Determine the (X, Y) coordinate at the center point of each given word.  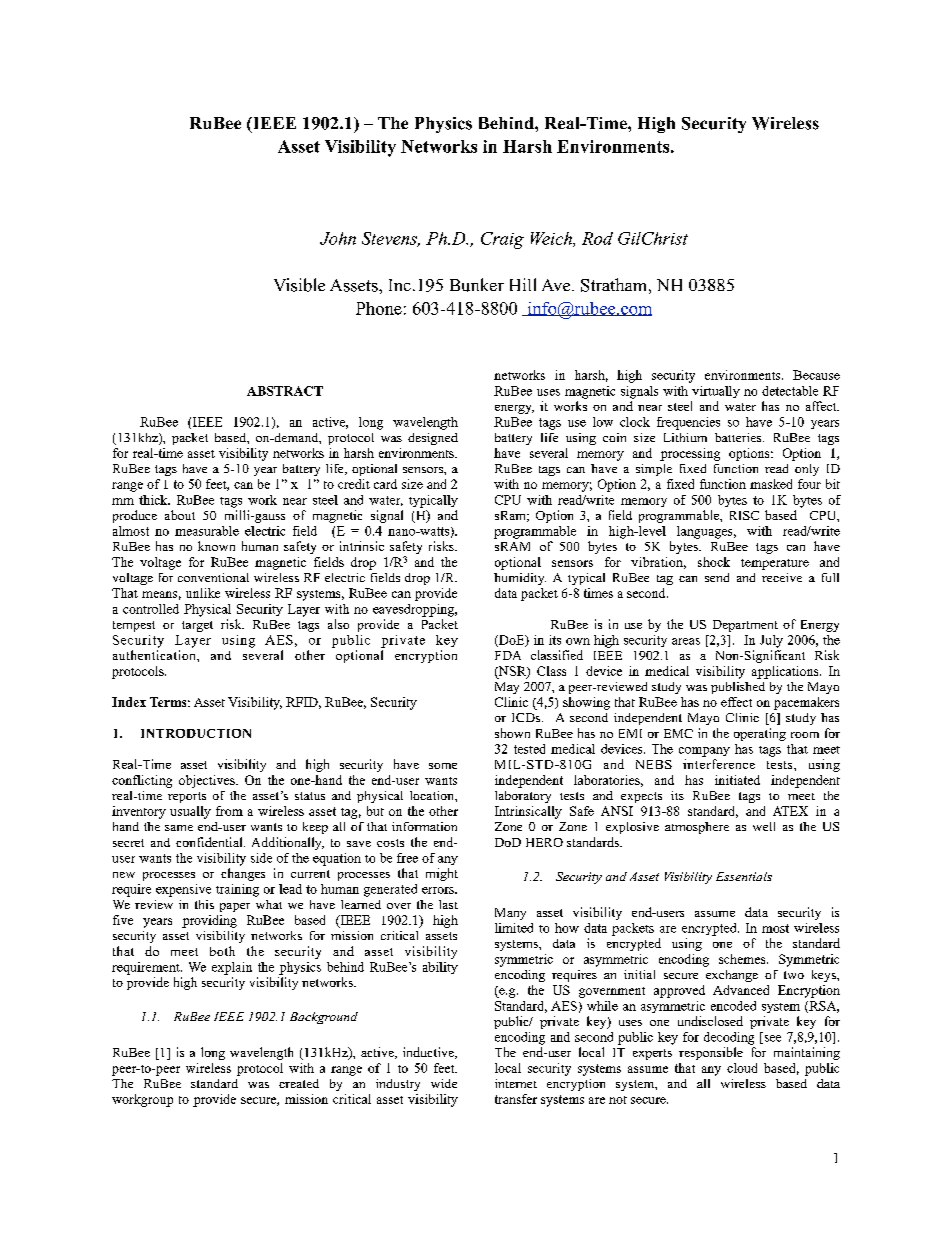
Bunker (477, 285)
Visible (299, 285)
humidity (520, 579)
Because (816, 375)
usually (190, 812)
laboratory (523, 797)
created (299, 1083)
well (764, 826)
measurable (207, 531)
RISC (744, 515)
